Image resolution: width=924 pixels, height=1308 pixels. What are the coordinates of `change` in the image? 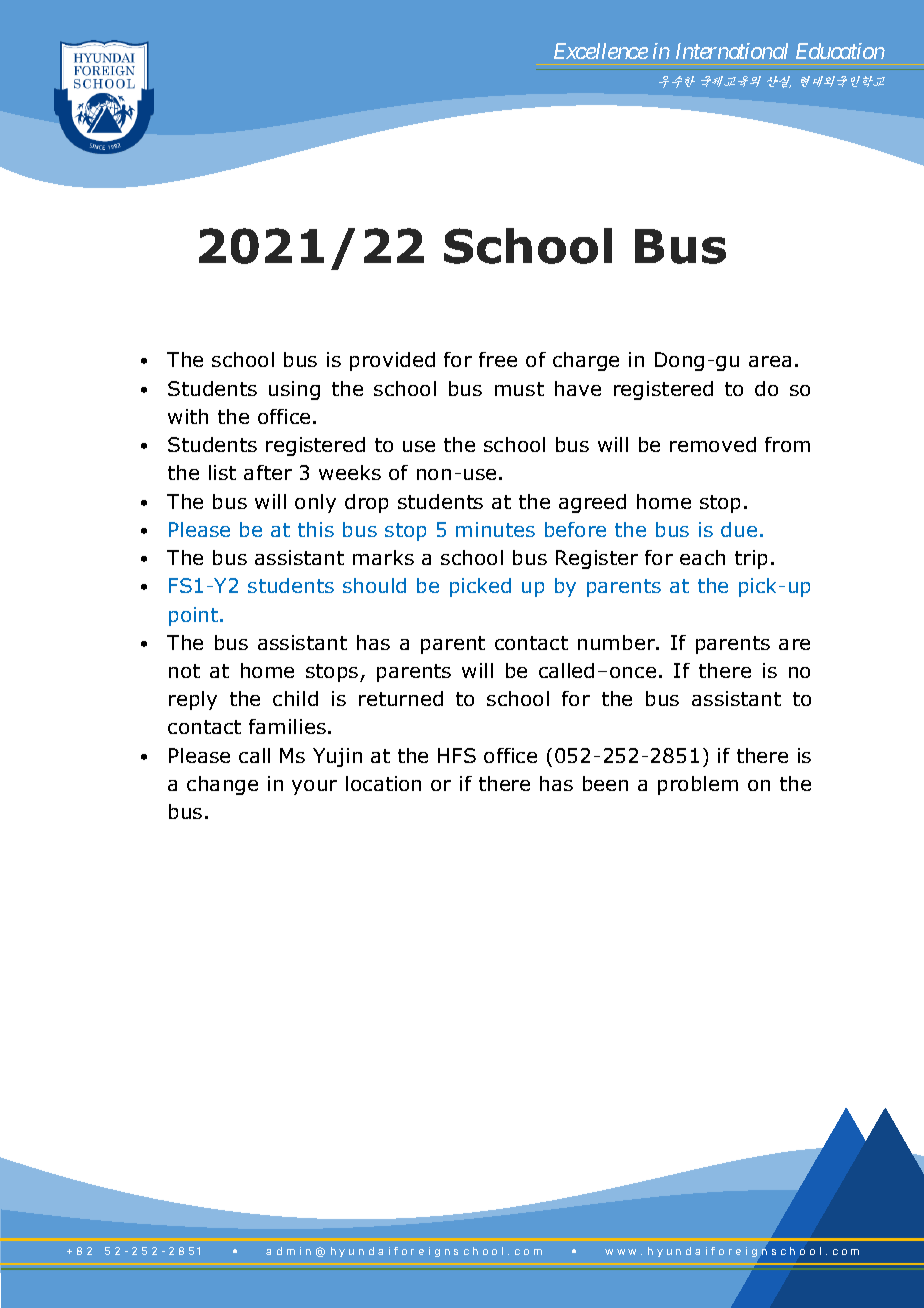 It's located at (222, 785).
